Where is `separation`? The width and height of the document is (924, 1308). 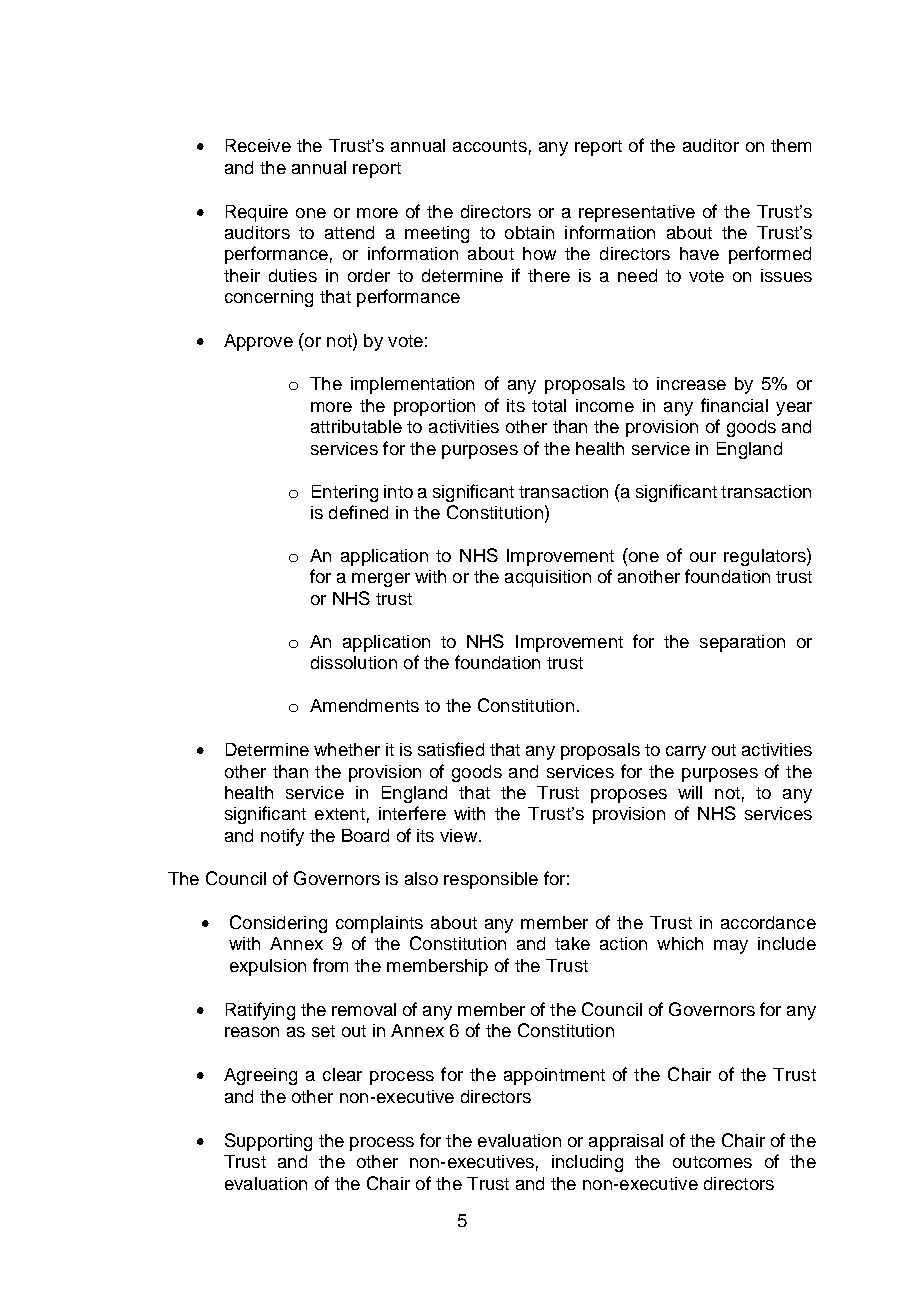 separation is located at coordinates (742, 643).
